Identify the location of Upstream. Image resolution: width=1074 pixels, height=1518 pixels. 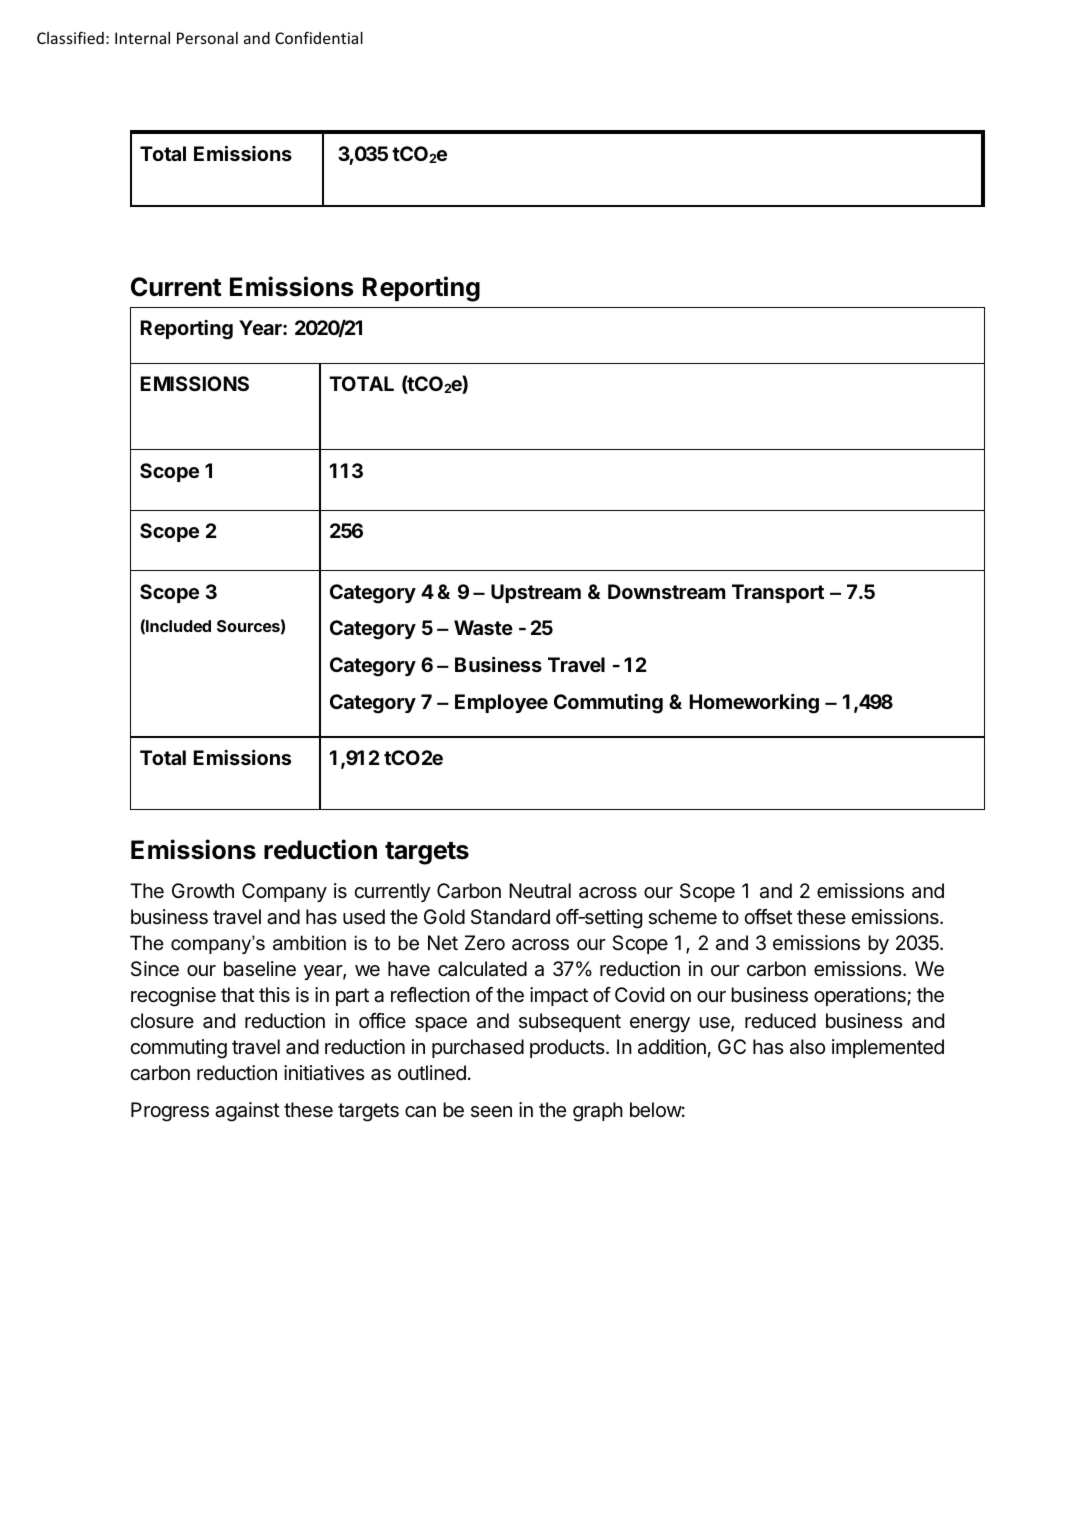
(536, 593).
